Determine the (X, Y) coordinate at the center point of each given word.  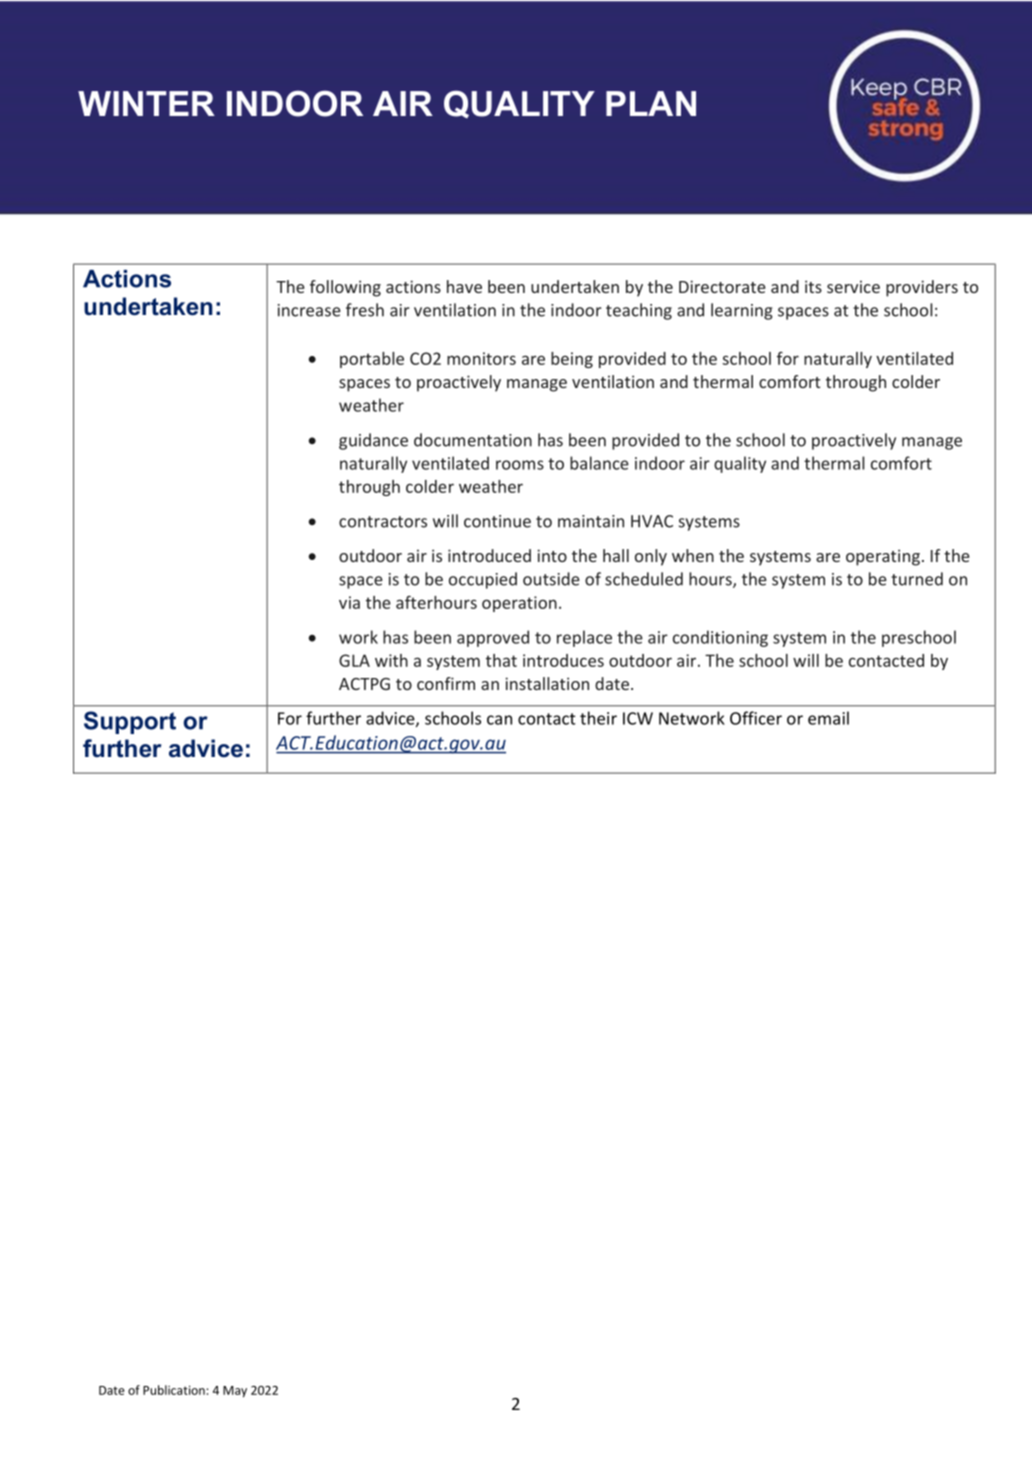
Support (130, 722)
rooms (520, 465)
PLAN (651, 103)
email (828, 718)
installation (547, 683)
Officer (756, 718)
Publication (174, 1390)
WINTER (146, 103)
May (235, 1391)
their (598, 718)
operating (883, 557)
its (813, 286)
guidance (373, 441)
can (499, 720)
